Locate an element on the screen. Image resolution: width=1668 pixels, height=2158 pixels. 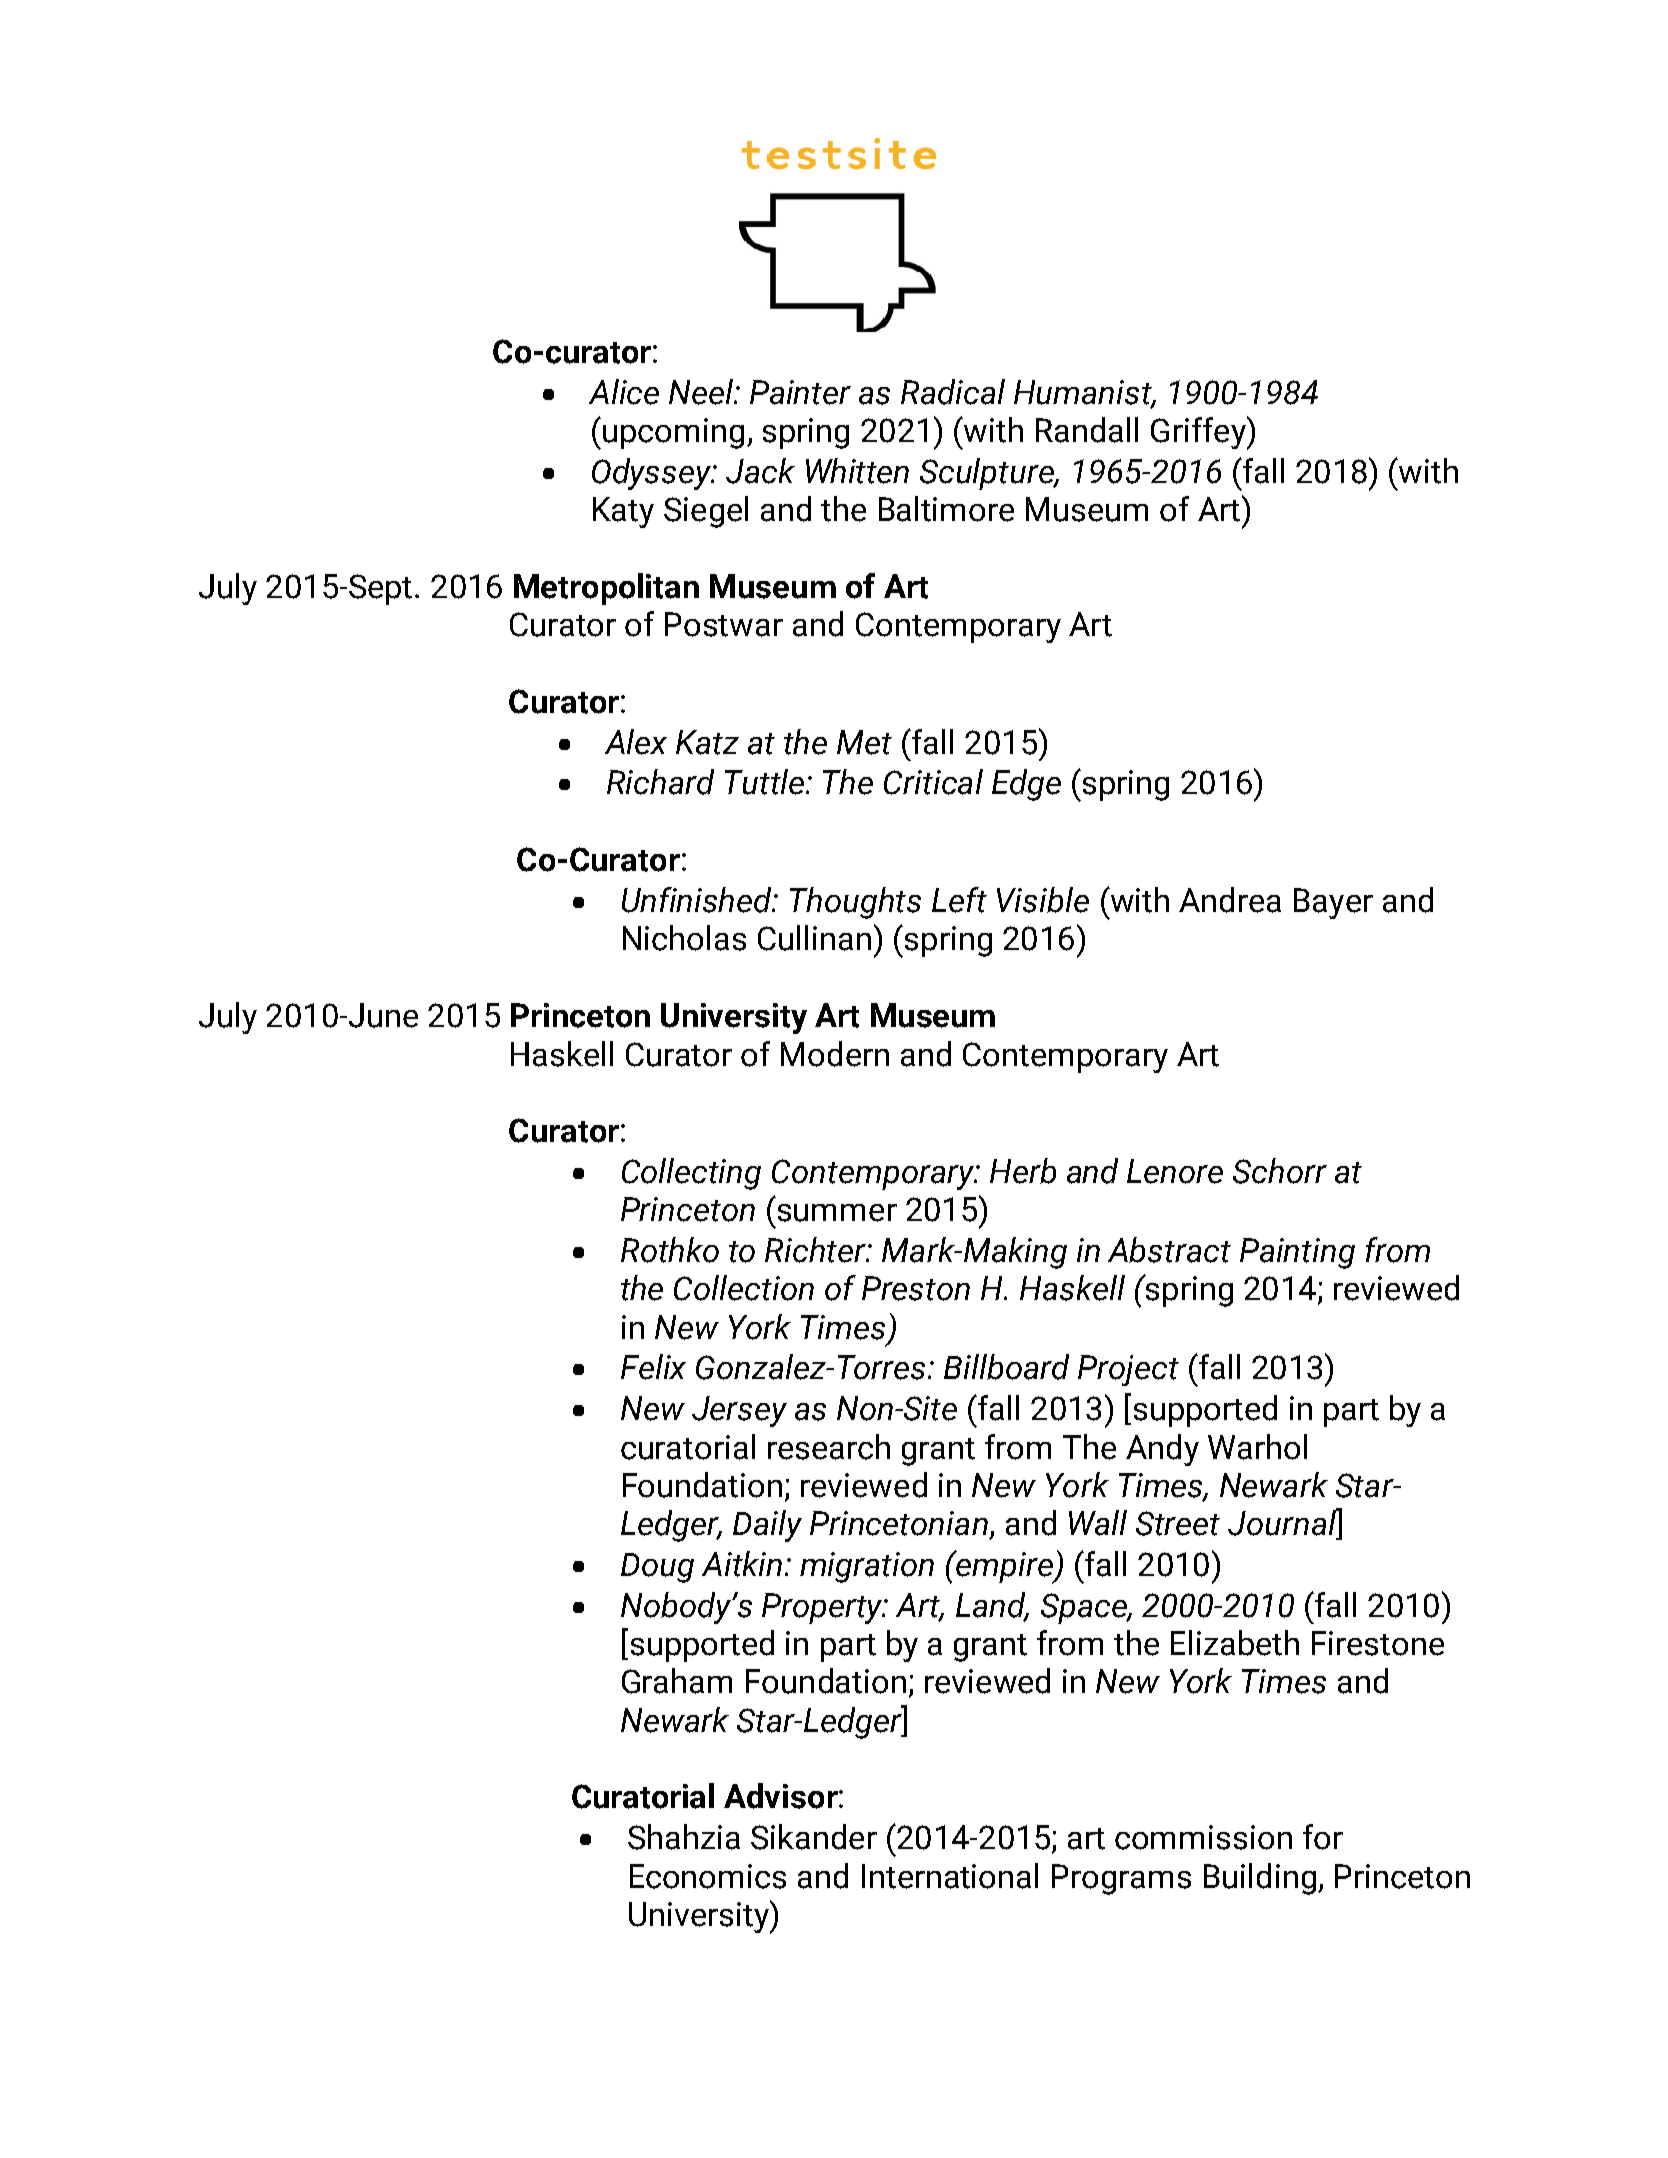
for is located at coordinates (1323, 1837).
